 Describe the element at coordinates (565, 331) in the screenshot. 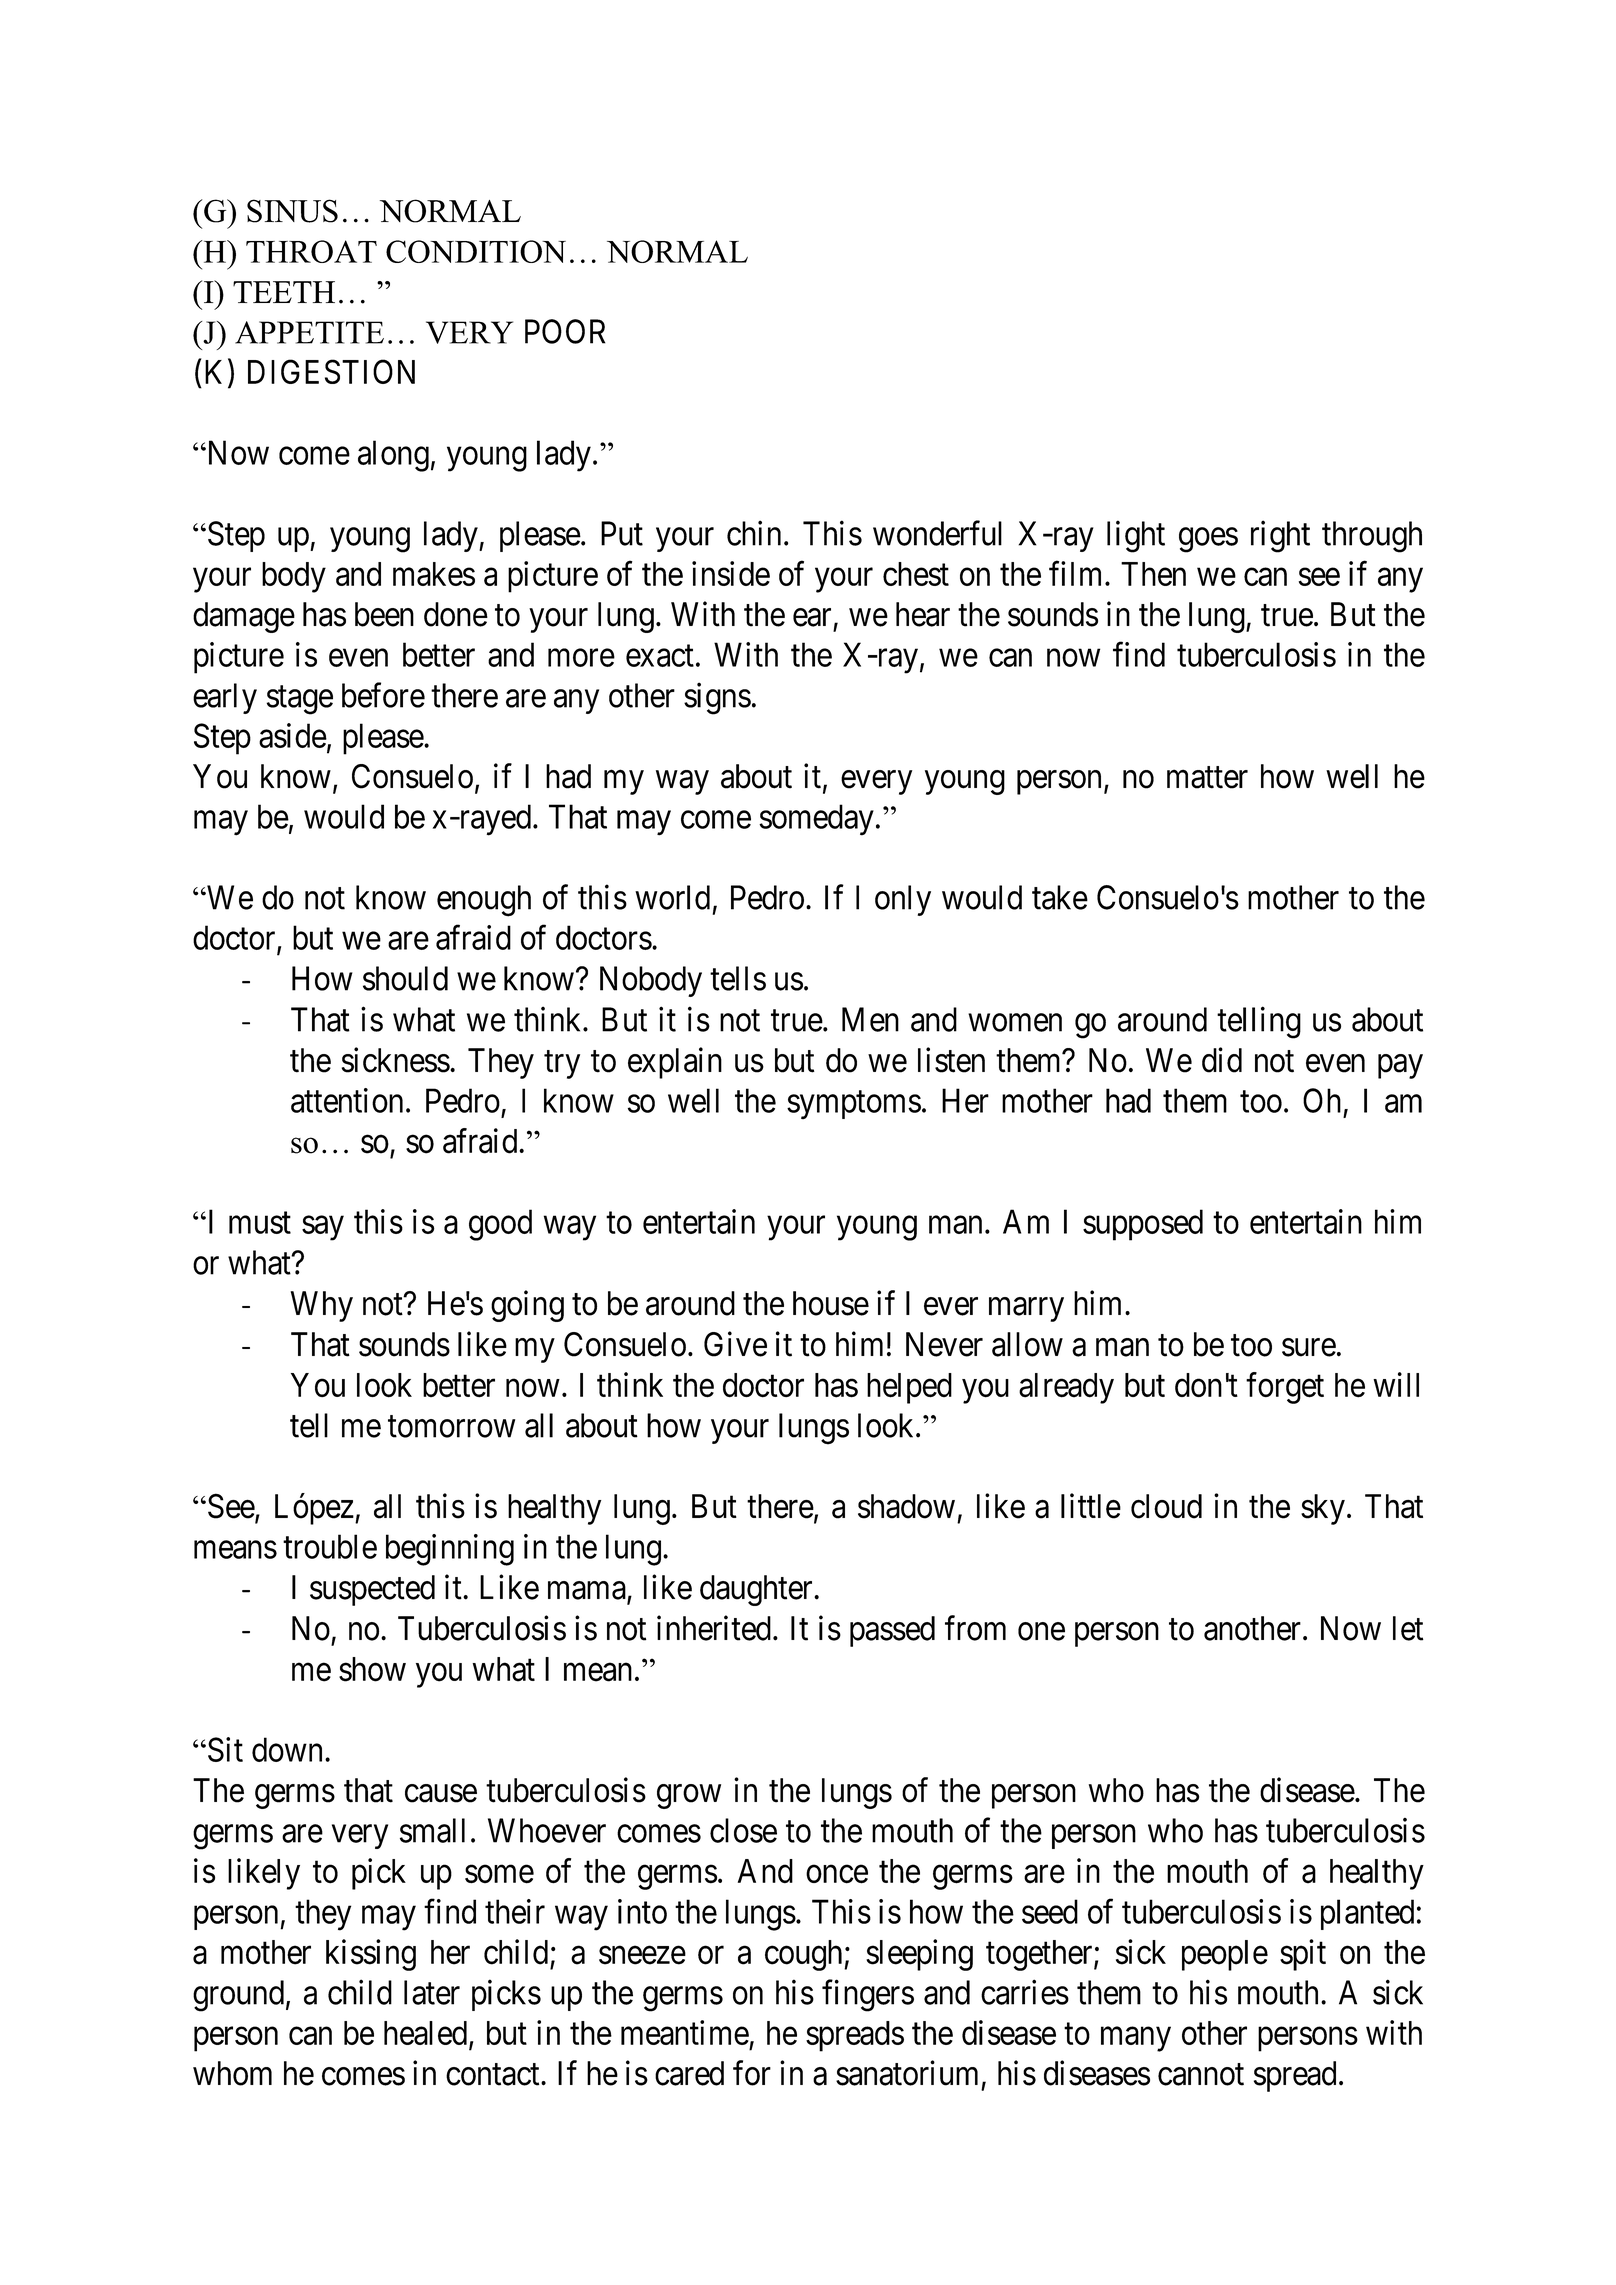

I see `POOR` at that location.
